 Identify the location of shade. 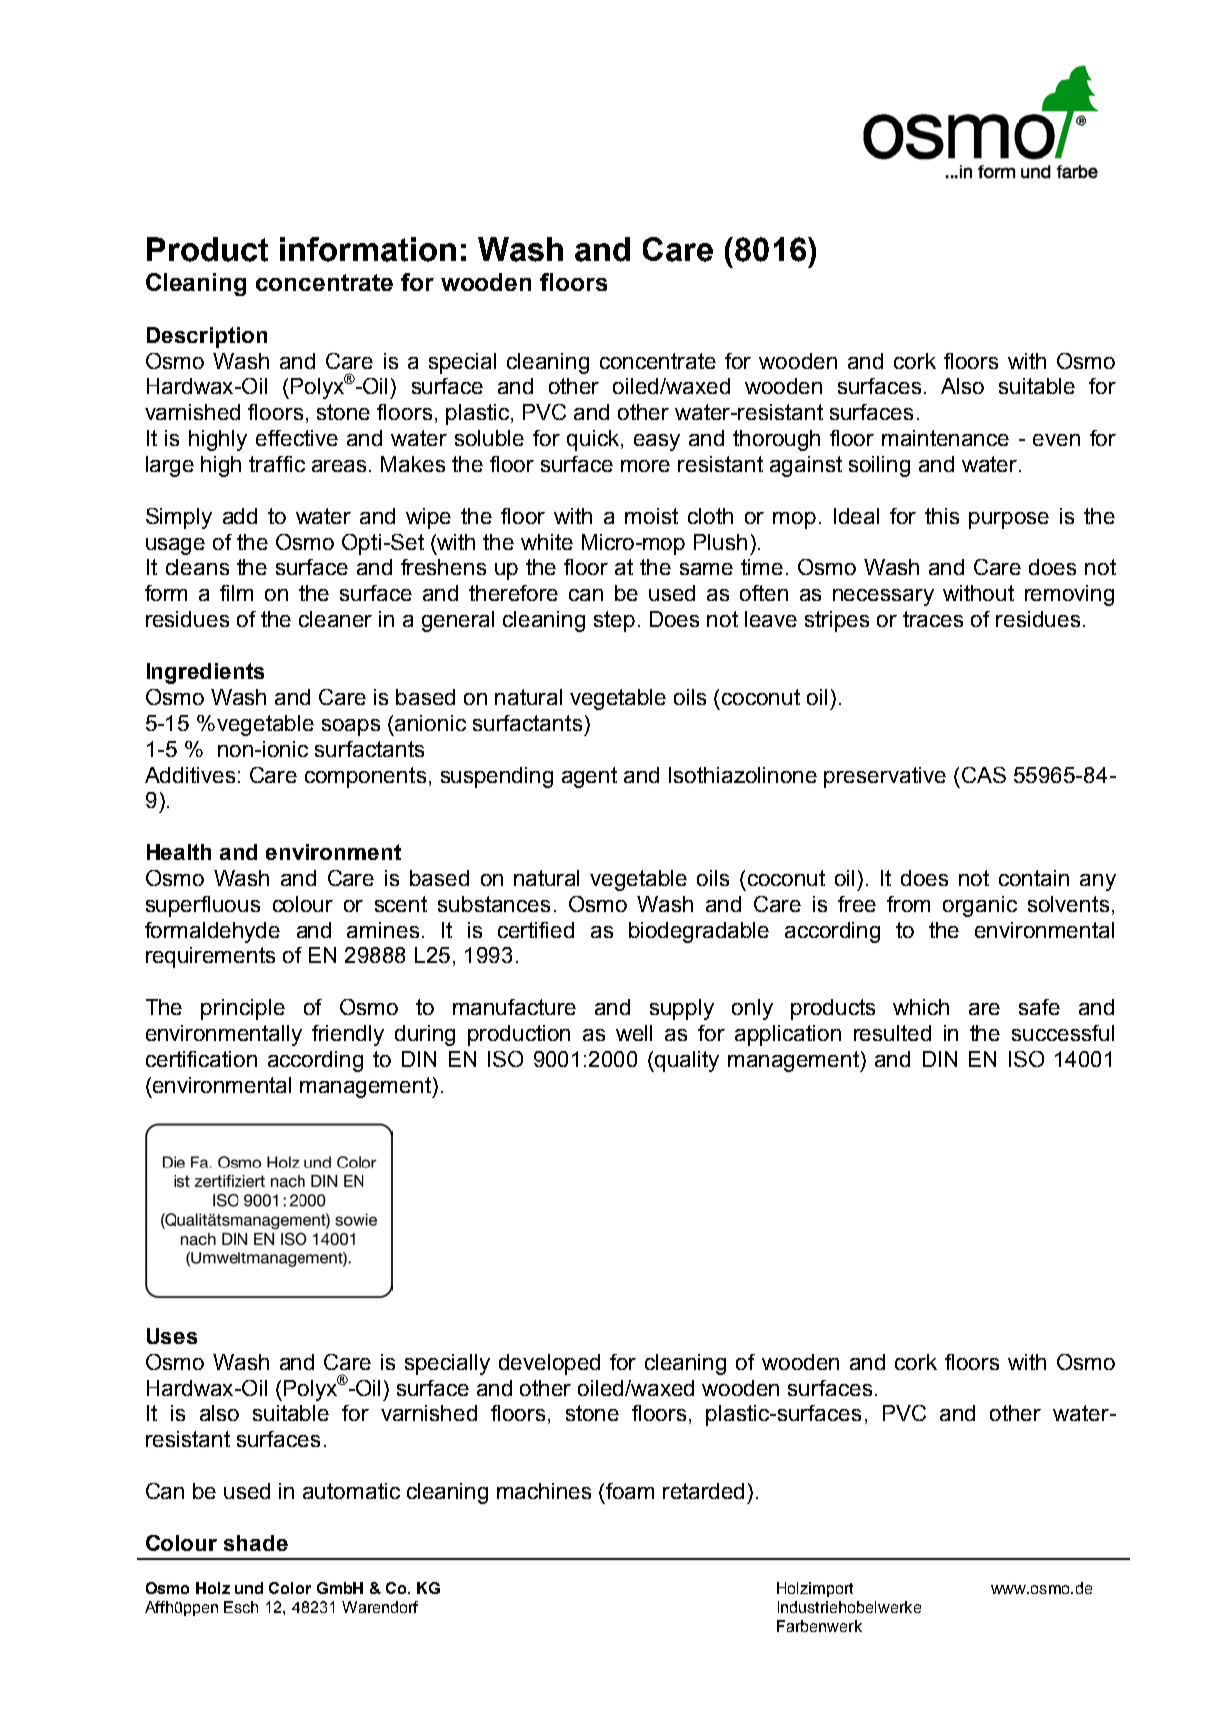
(256, 1543).
